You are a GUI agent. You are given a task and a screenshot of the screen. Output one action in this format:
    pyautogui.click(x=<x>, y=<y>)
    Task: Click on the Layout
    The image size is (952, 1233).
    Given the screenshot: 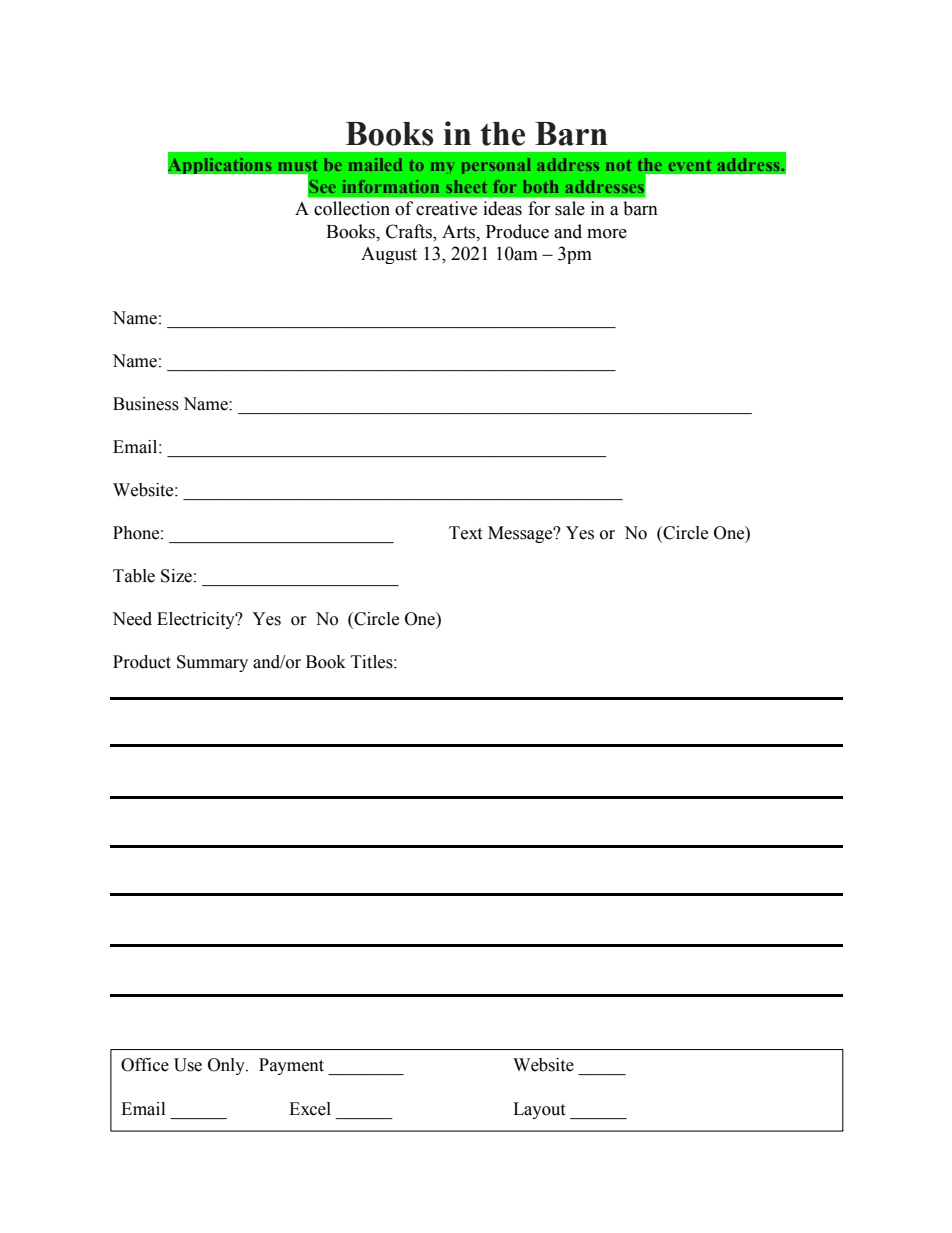 What is the action you would take?
    pyautogui.click(x=539, y=1110)
